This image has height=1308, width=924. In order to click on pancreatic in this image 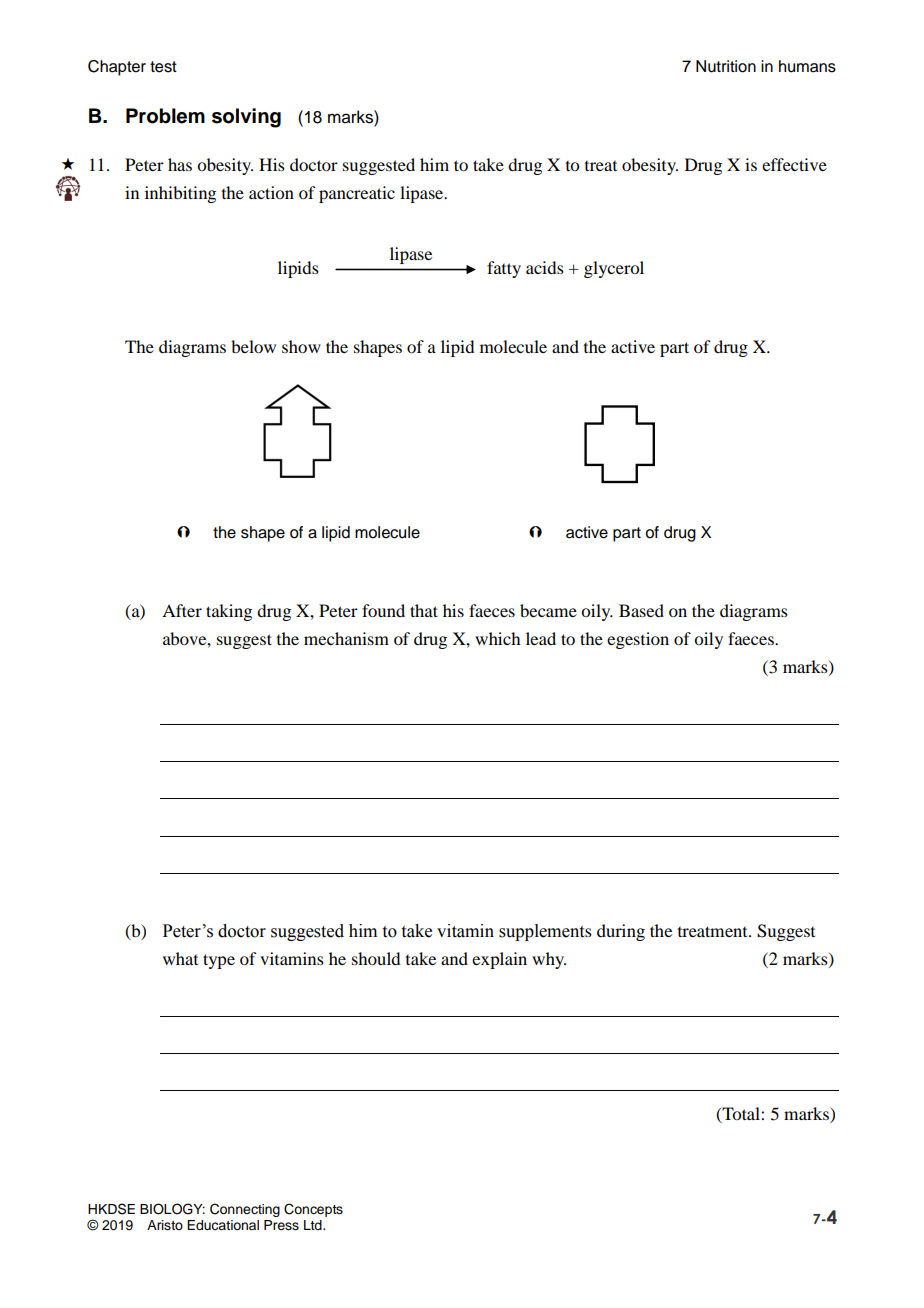, I will do `click(357, 194)`.
